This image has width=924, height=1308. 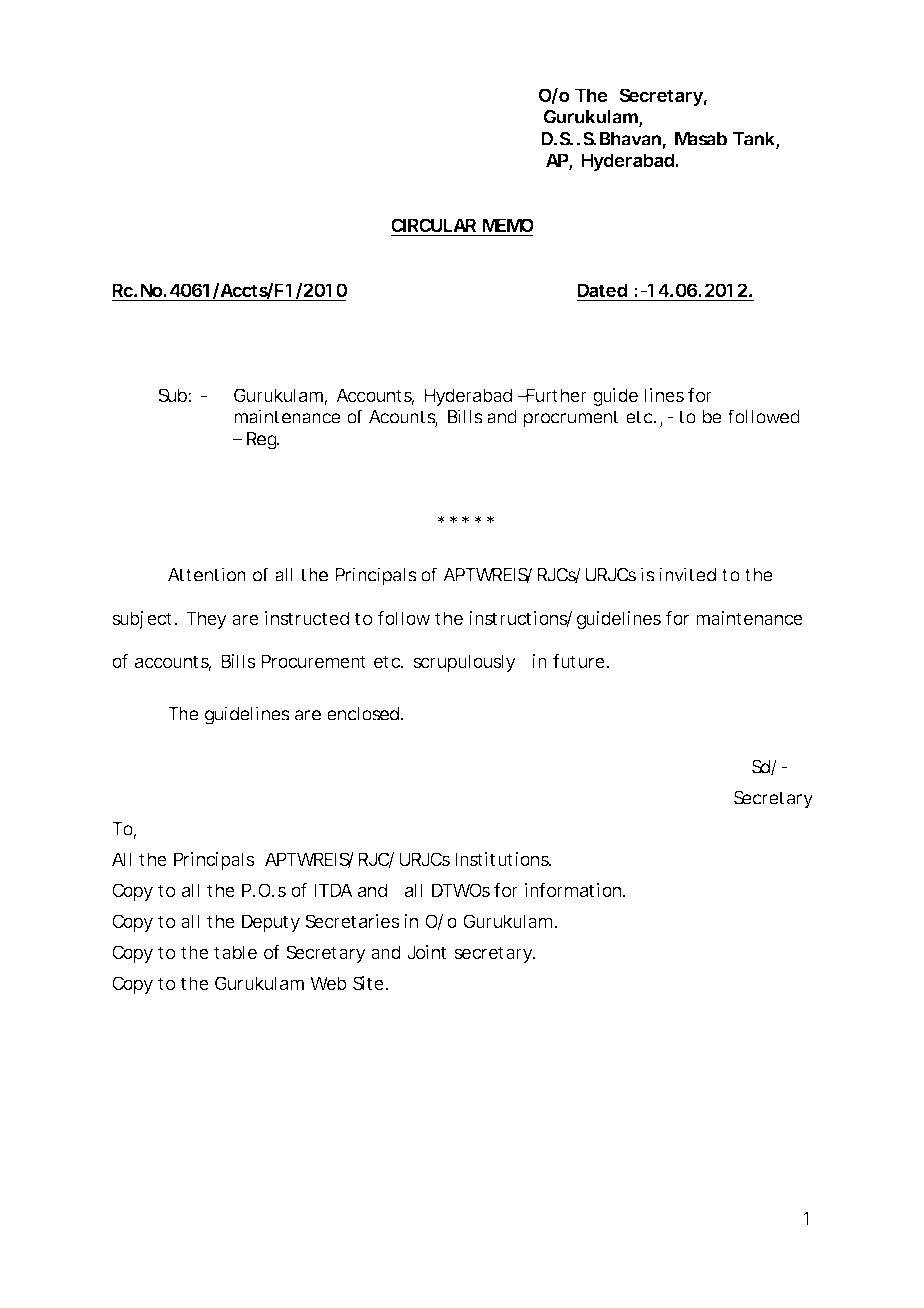 I want to click on Further, so click(x=555, y=395).
